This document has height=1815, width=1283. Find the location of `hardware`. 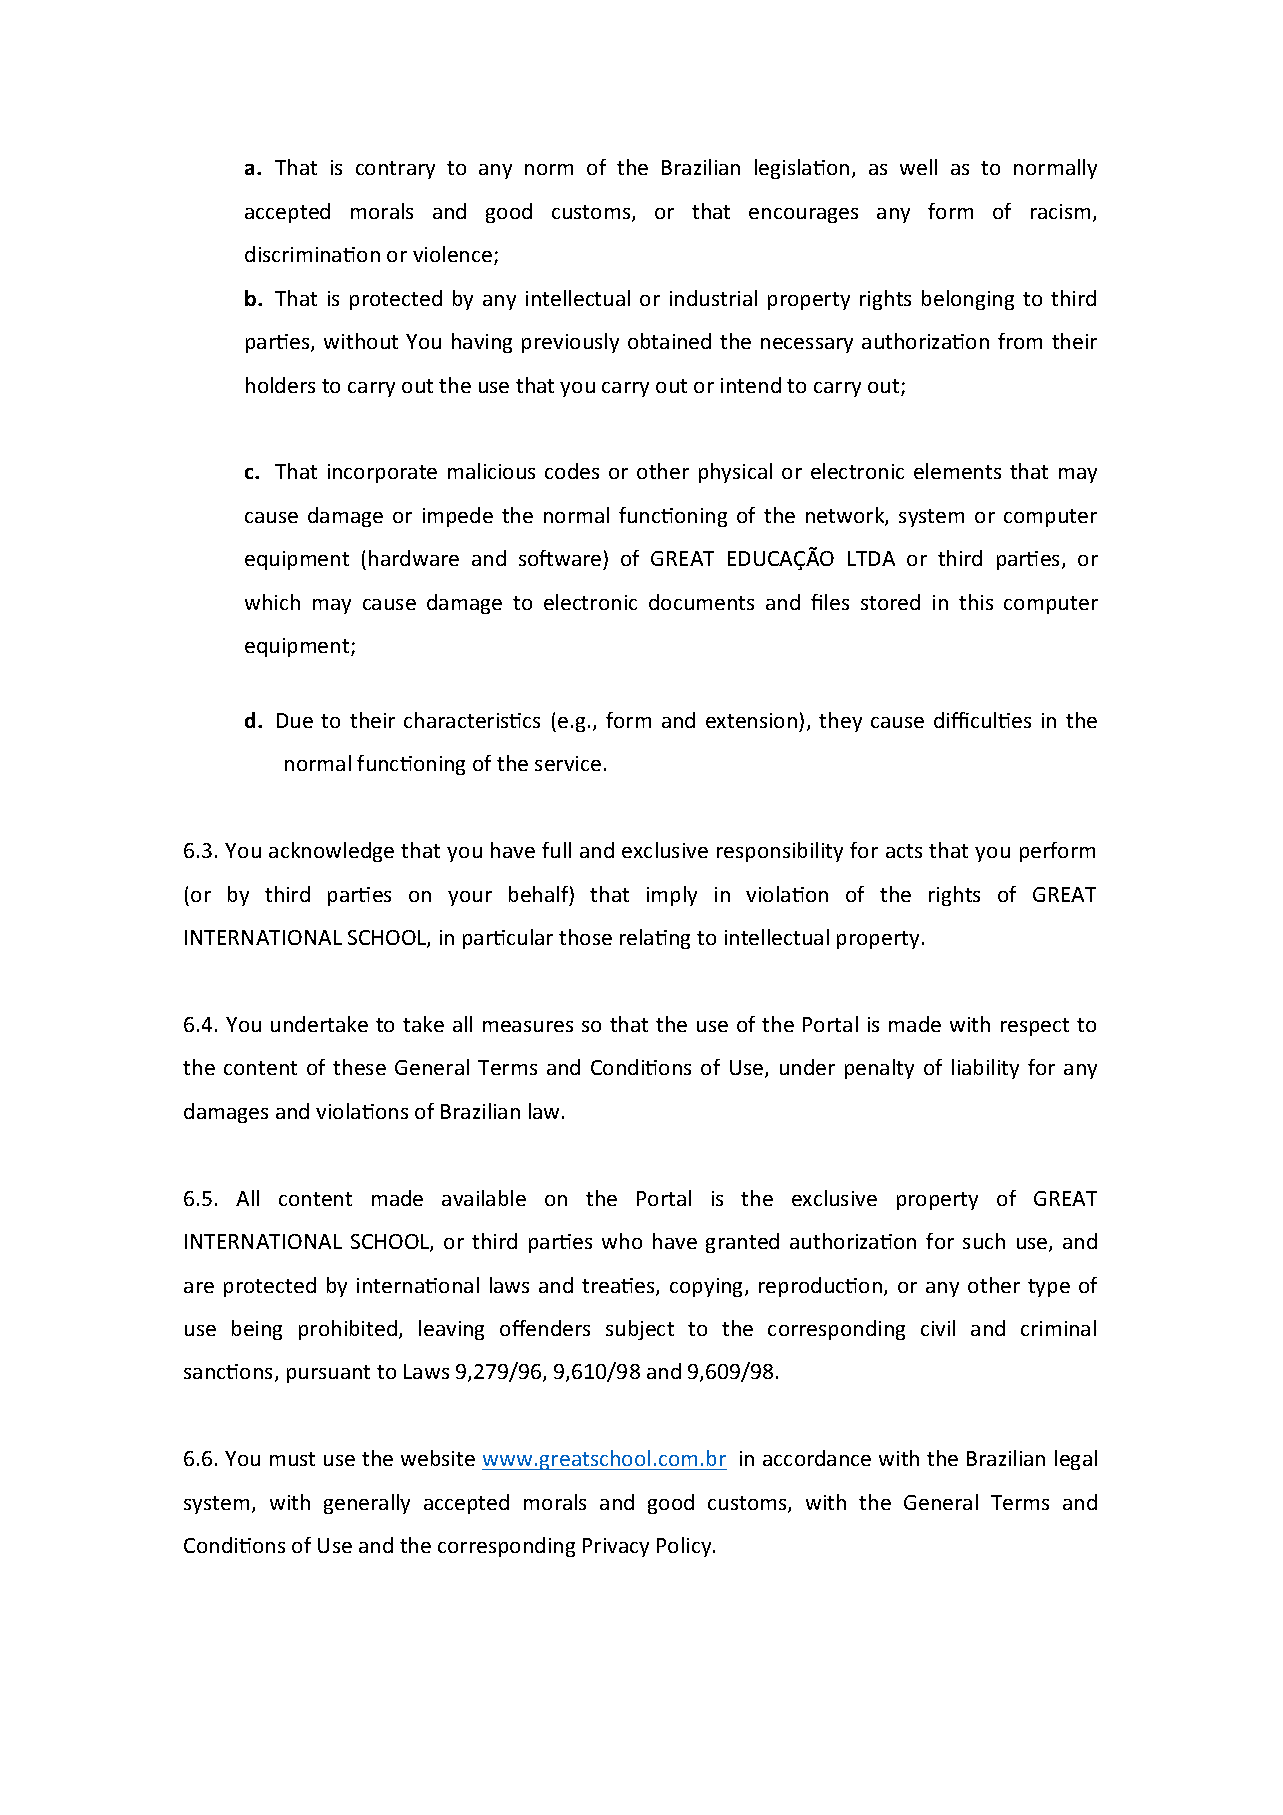

hardware is located at coordinates (414, 558).
